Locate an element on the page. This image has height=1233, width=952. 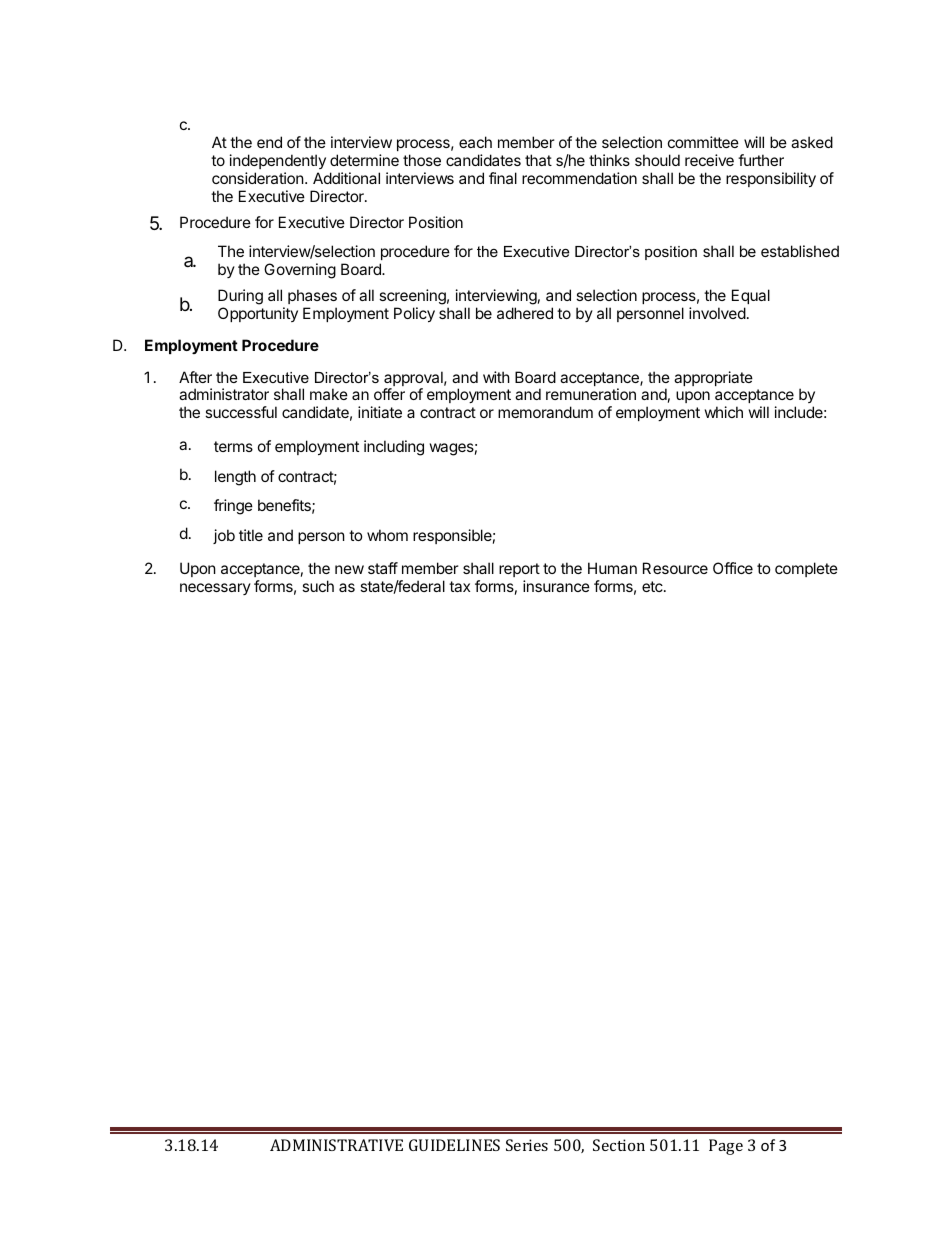
Page is located at coordinates (726, 1147).
